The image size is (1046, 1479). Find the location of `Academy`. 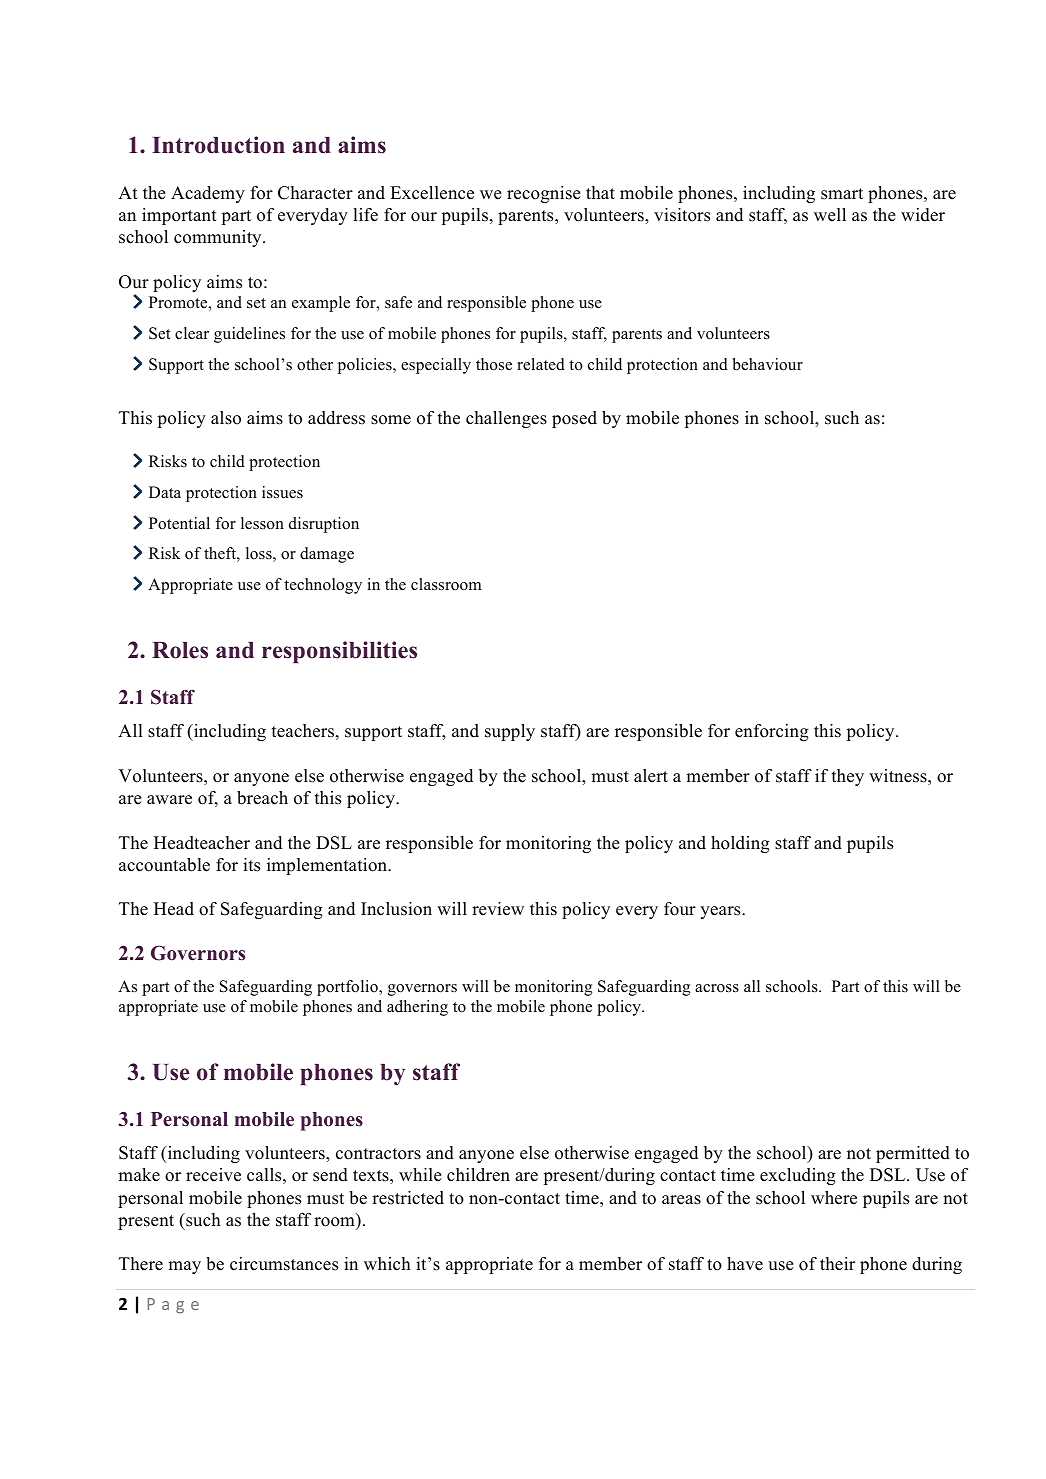

Academy is located at coordinates (208, 194).
